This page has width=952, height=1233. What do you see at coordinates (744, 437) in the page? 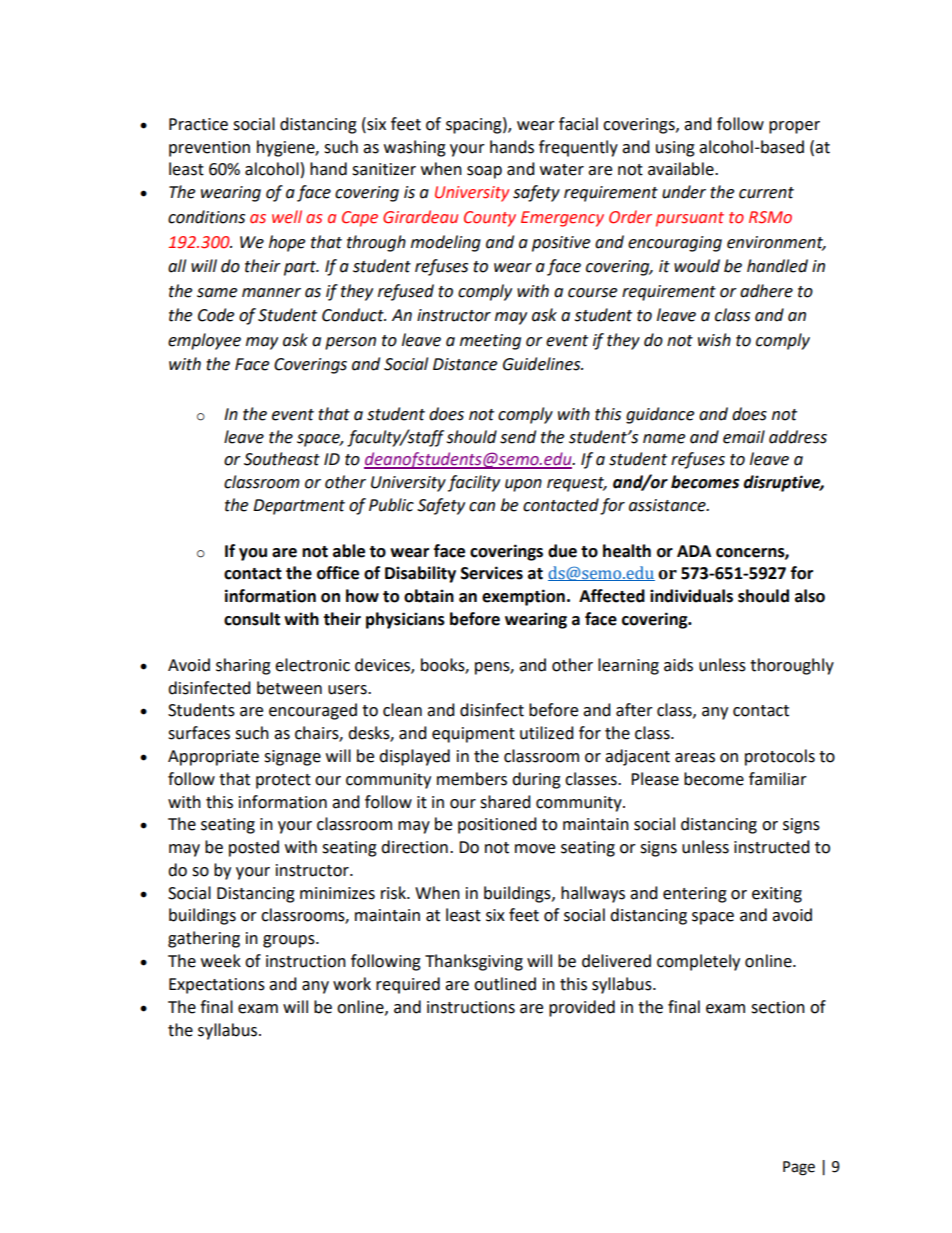
I see `email` at bounding box center [744, 437].
